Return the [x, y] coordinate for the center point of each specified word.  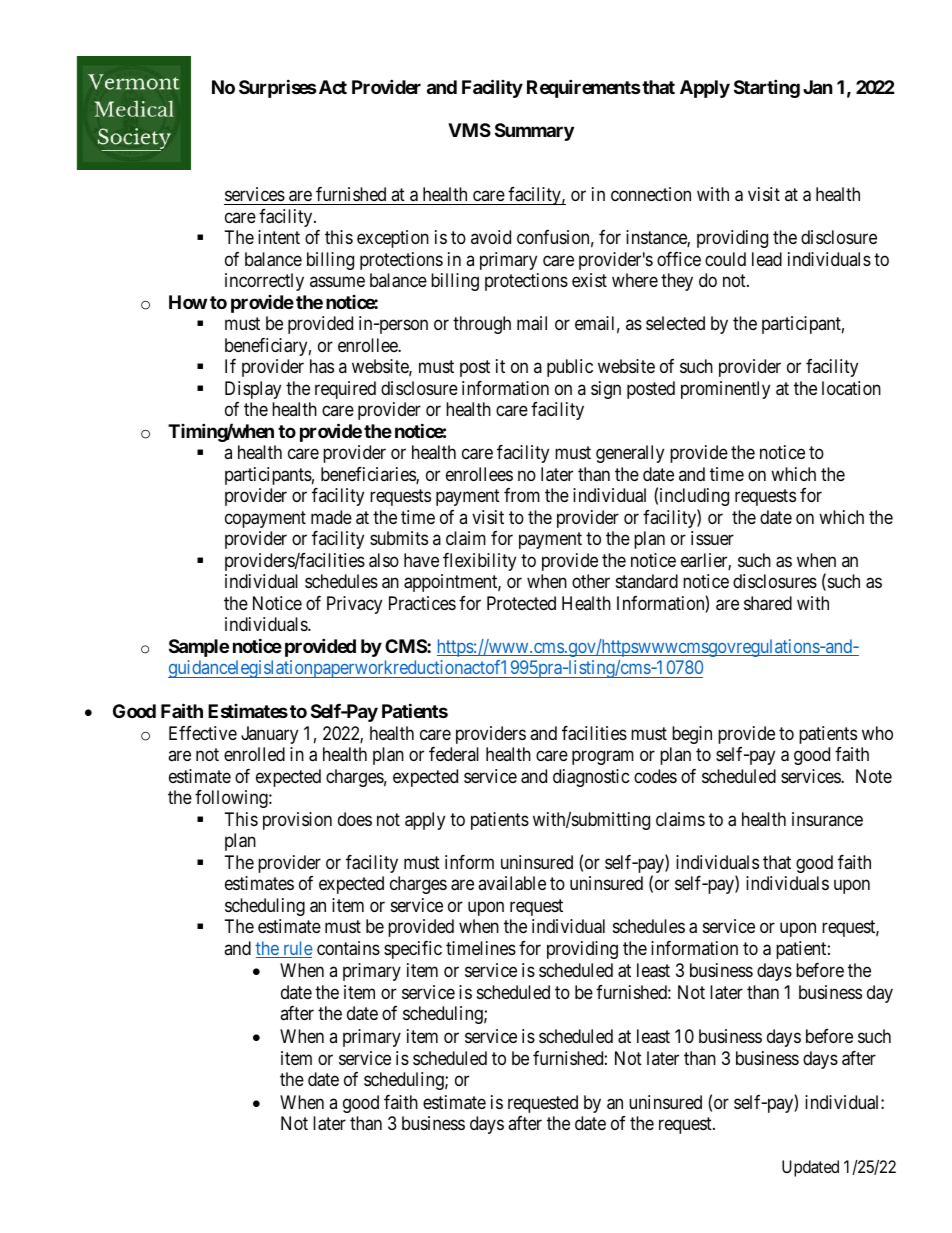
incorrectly [264, 282]
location [851, 388]
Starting [767, 89]
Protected [521, 603]
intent [279, 237]
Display [253, 390]
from [522, 495]
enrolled [254, 754]
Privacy [354, 605]
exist [589, 280]
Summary [534, 132]
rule [297, 949]
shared [768, 603]
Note [874, 776]
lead [767, 259]
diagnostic [591, 778]
